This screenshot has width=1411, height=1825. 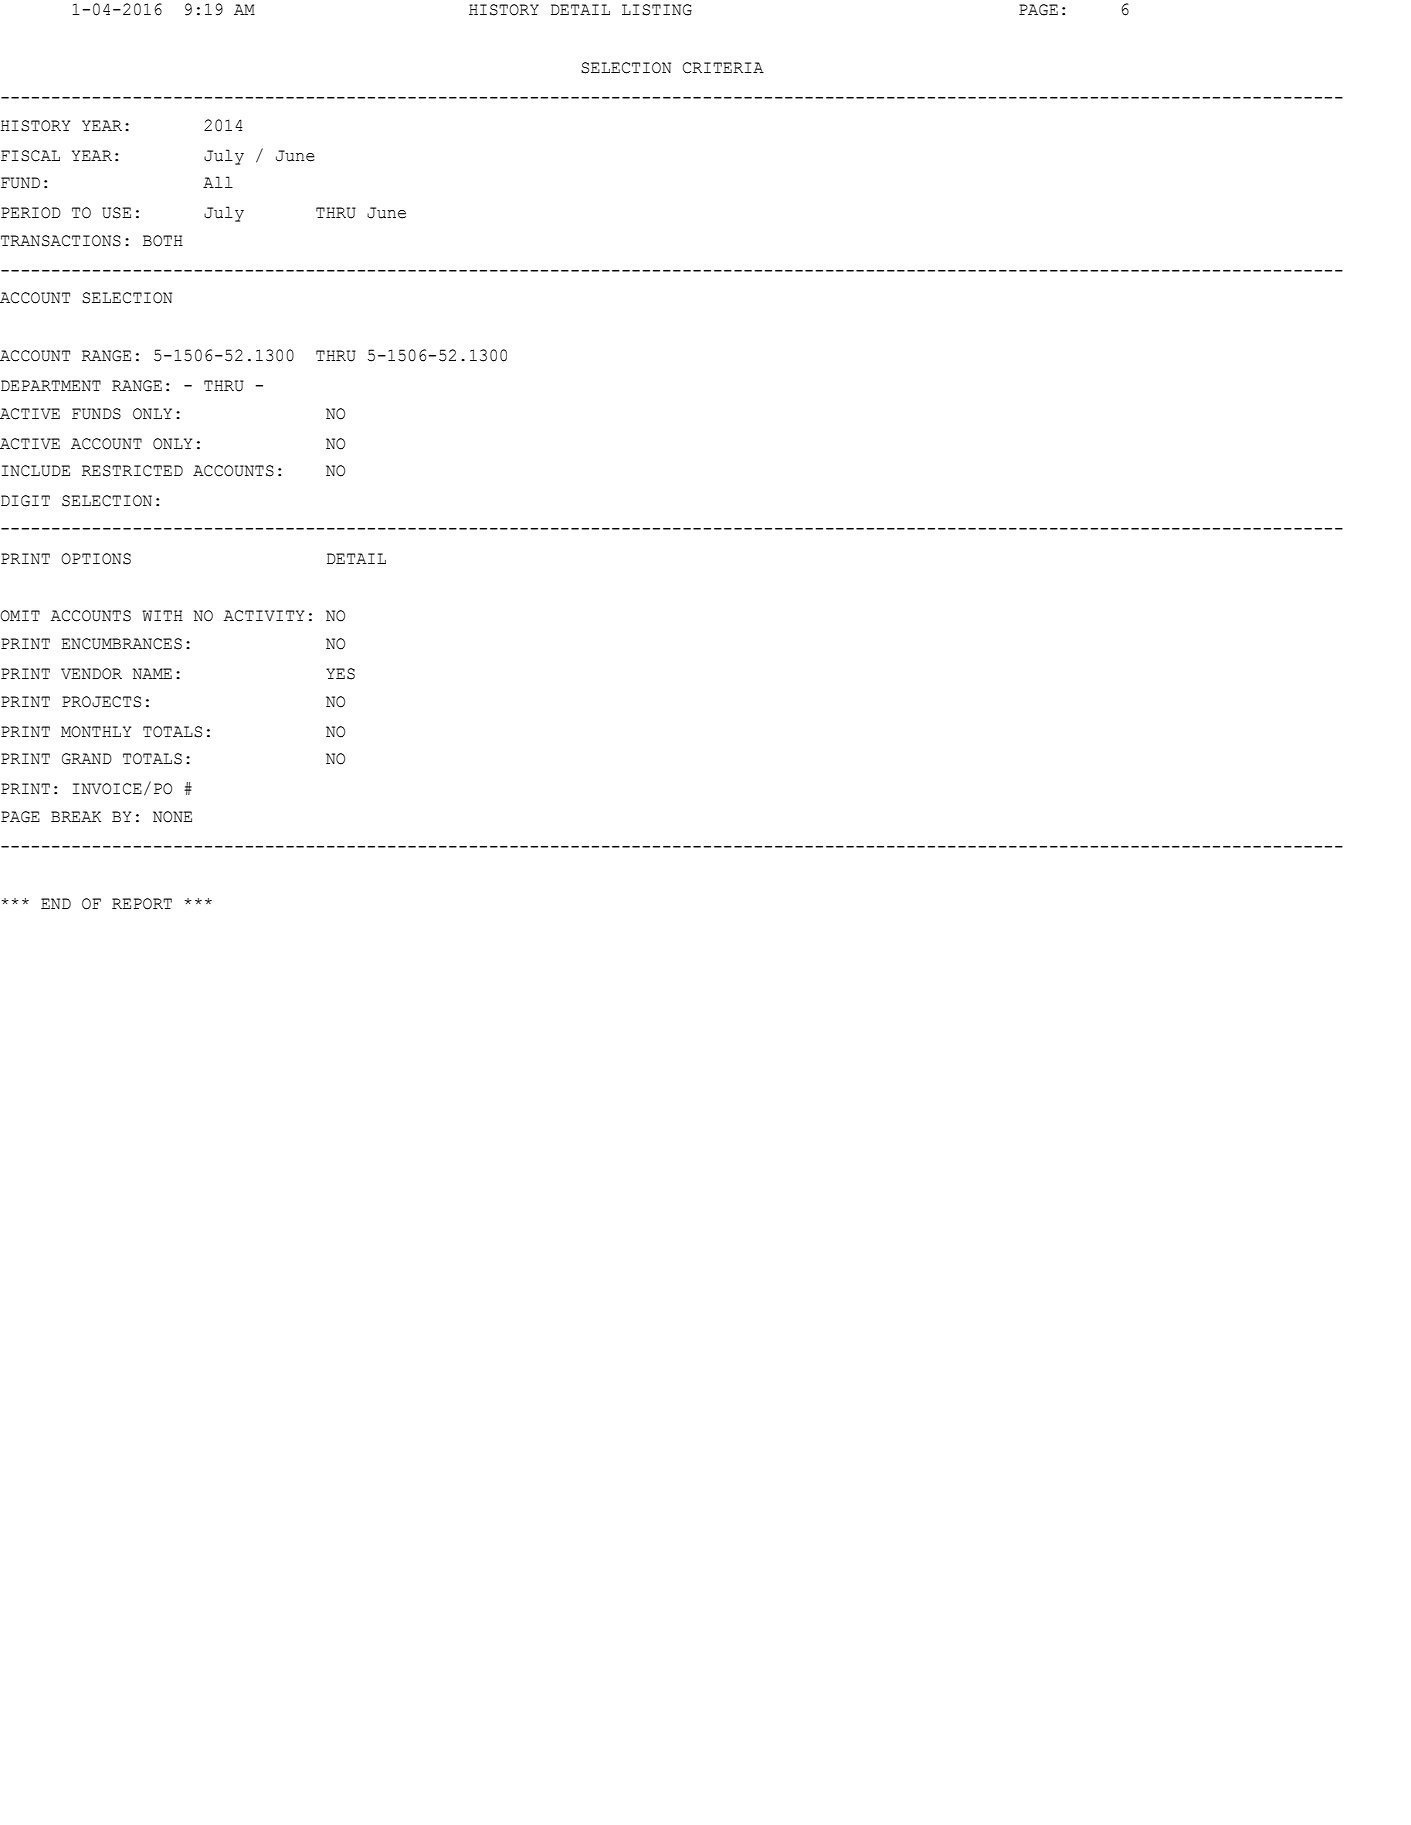 I want to click on NONE, so click(x=172, y=817).
